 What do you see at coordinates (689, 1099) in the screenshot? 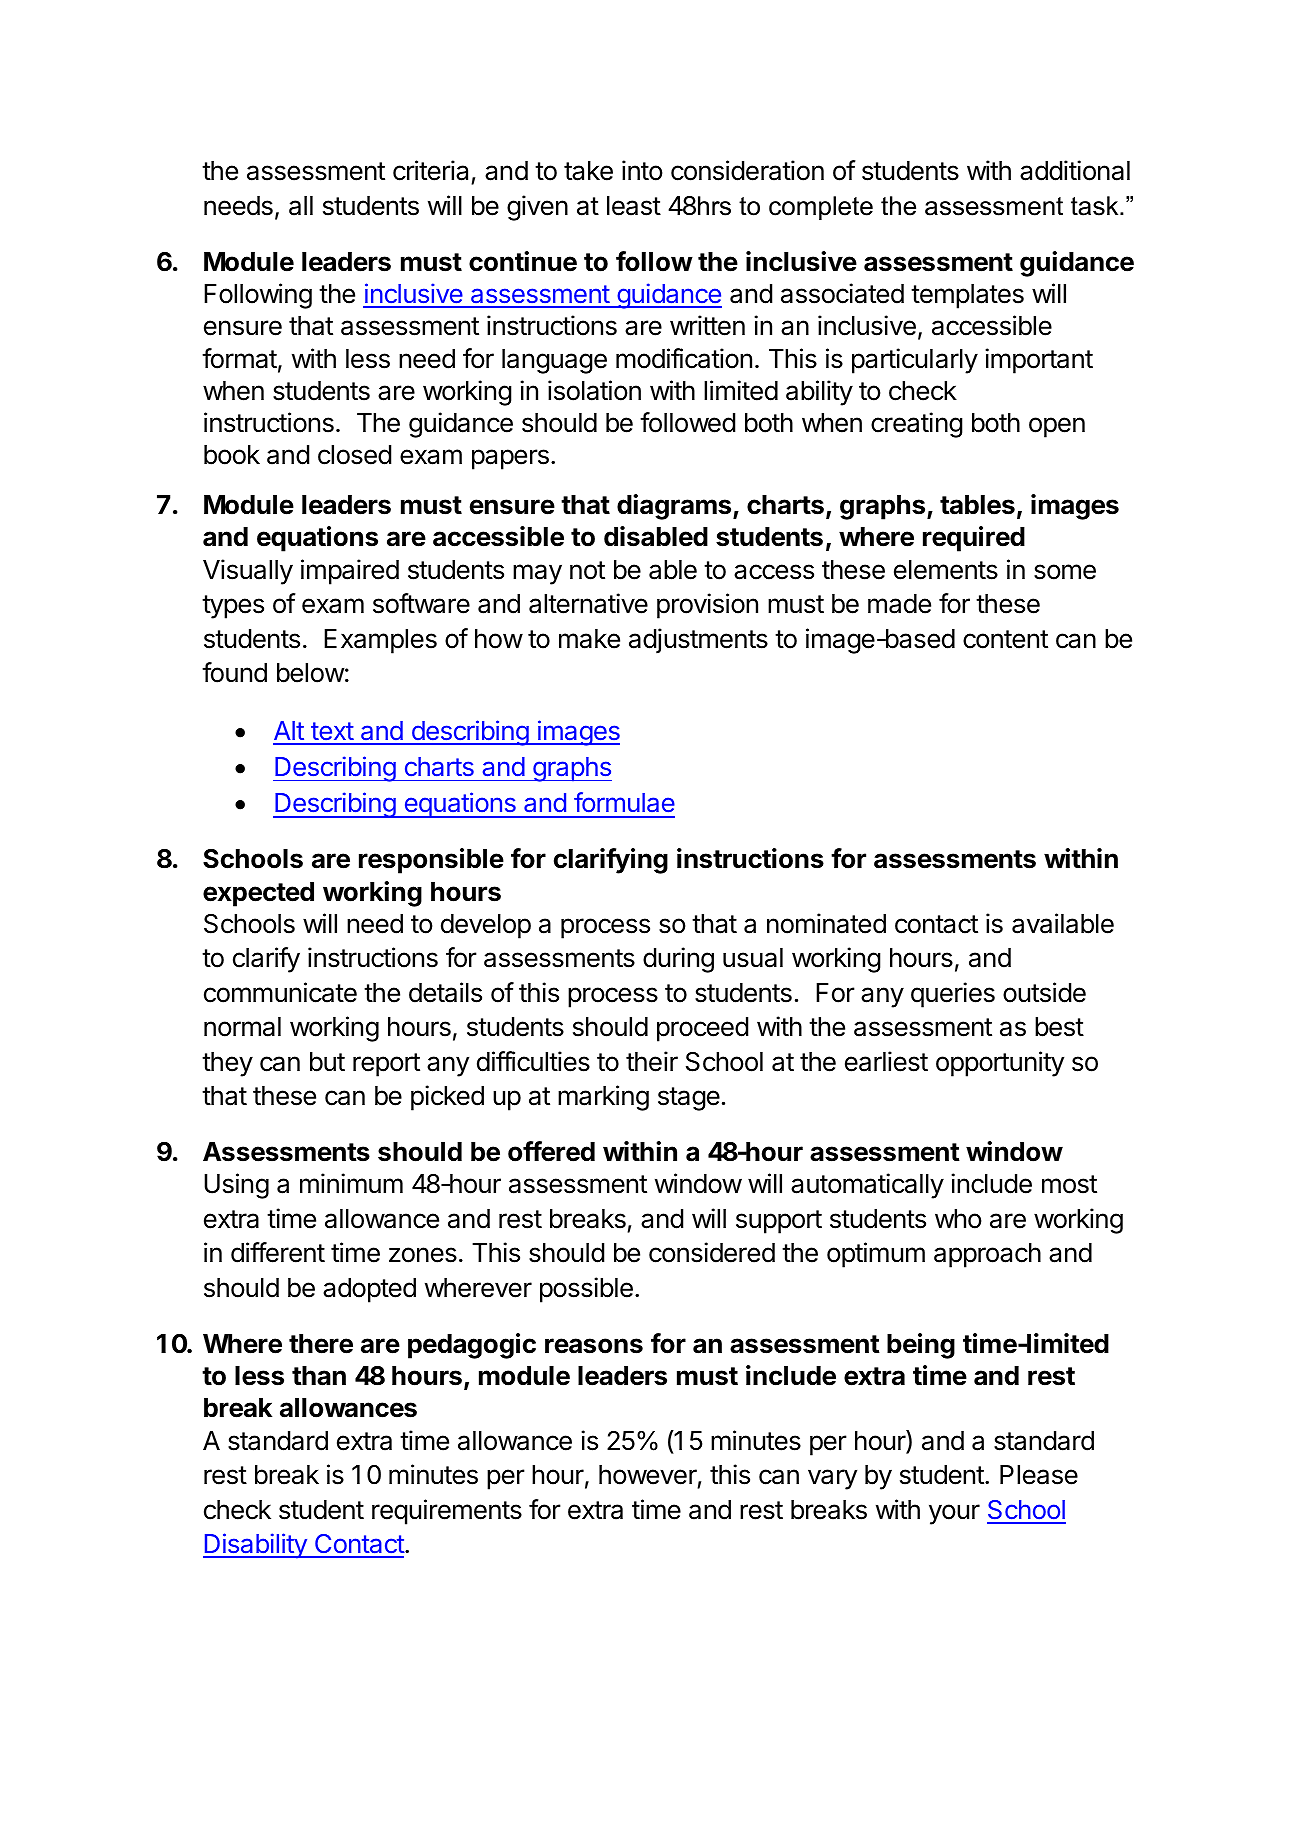
I see `stage` at bounding box center [689, 1099].
